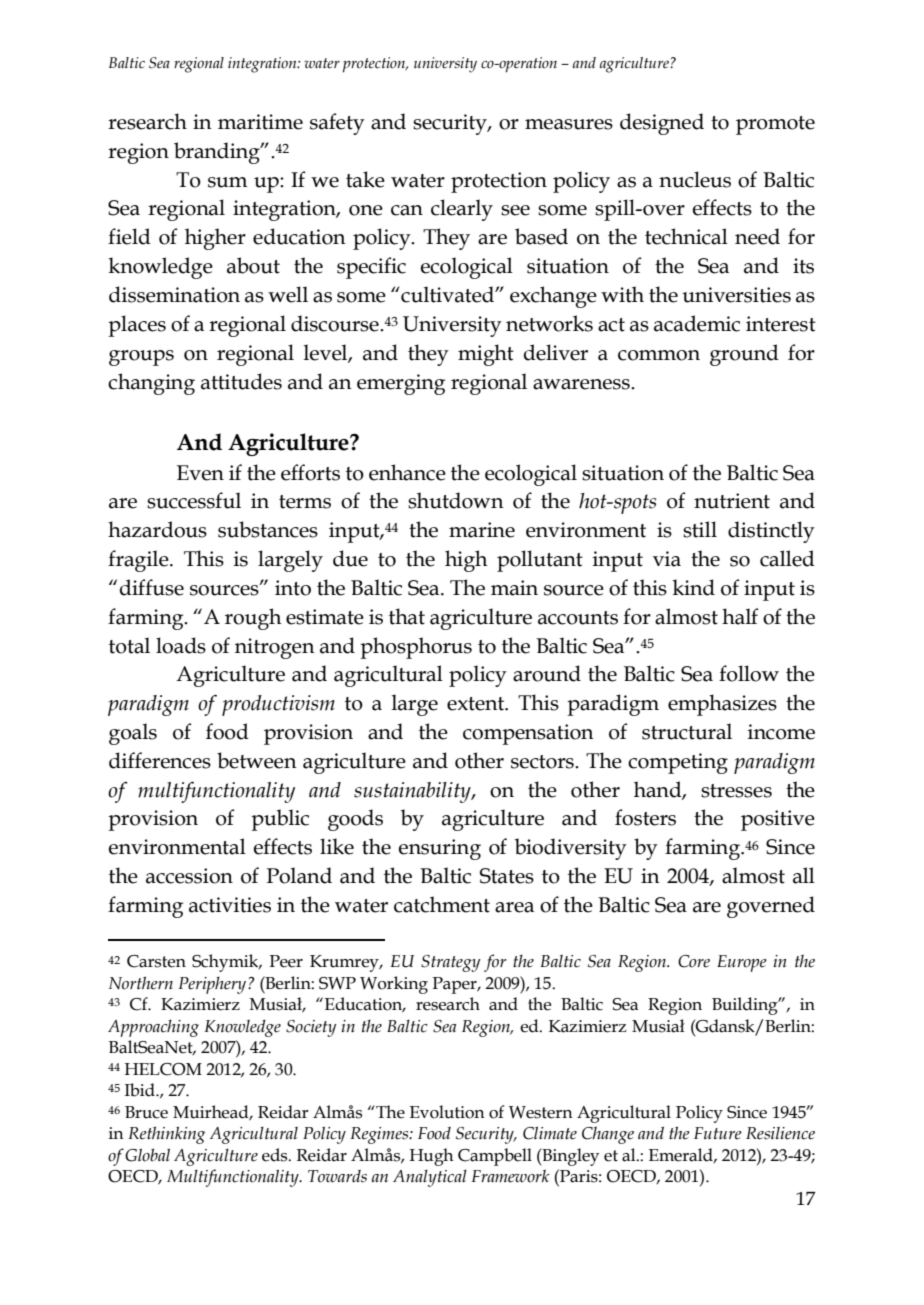 This screenshot has height=1305, width=924. What do you see at coordinates (736, 791) in the screenshot?
I see `stresses` at bounding box center [736, 791].
